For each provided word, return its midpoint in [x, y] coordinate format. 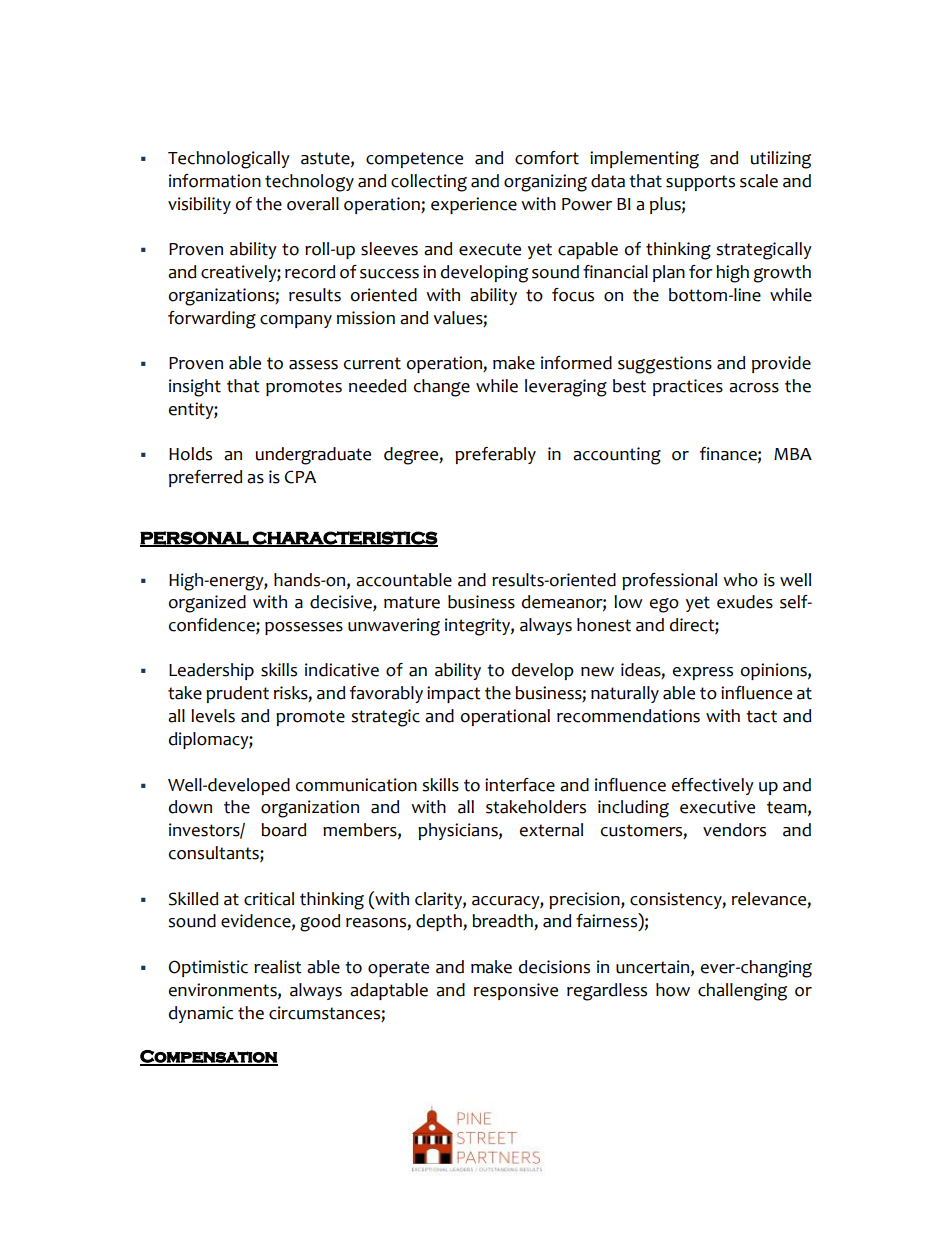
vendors [734, 830]
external [551, 830]
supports [700, 183]
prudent [237, 694]
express [703, 673]
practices [688, 387]
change [442, 388]
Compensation [209, 1057]
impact [454, 694]
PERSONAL [195, 539]
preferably [495, 455]
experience [474, 205]
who [740, 580]
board [283, 830]
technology [309, 183]
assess [313, 365]
